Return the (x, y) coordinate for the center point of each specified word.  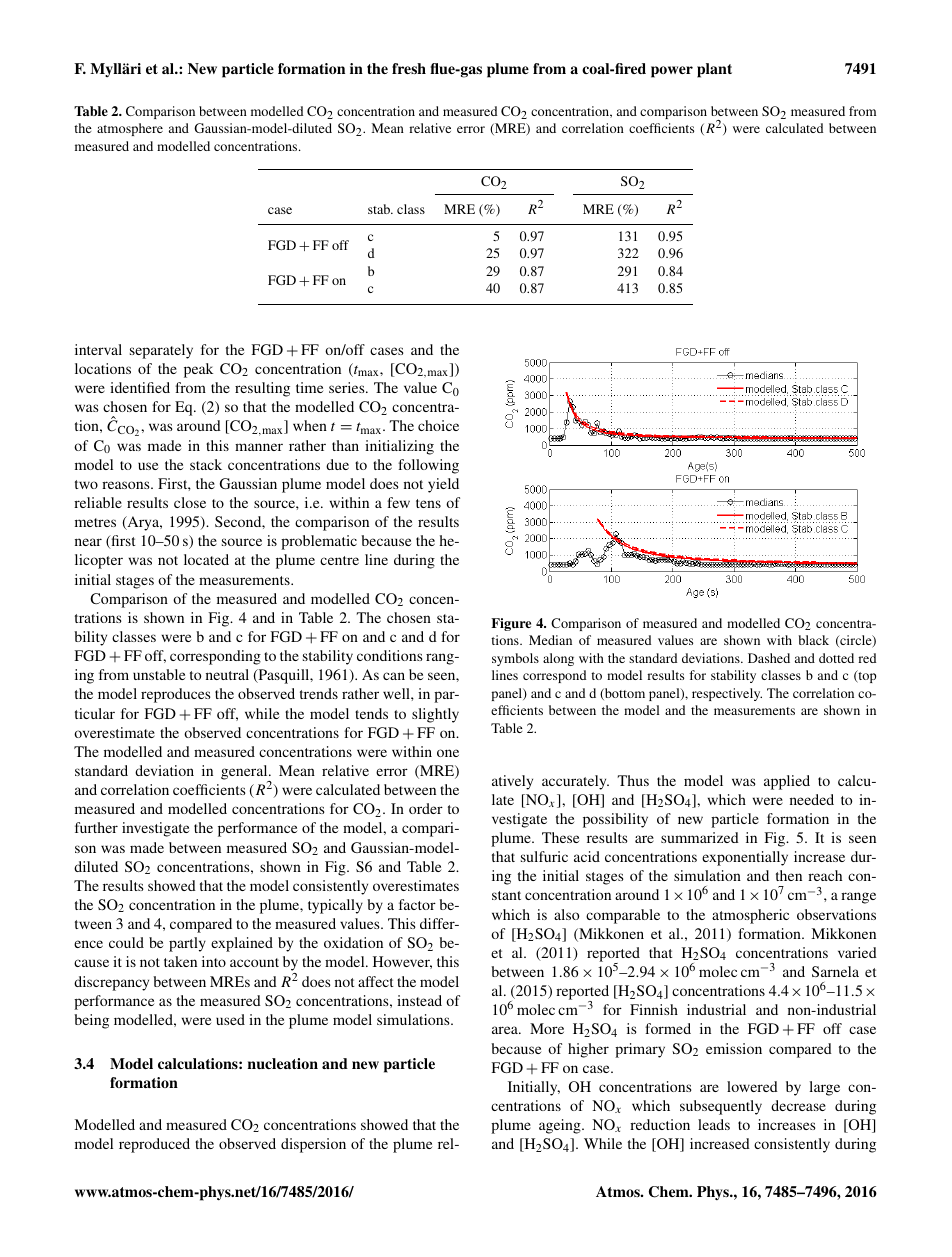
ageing (561, 1126)
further (96, 827)
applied (787, 782)
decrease (798, 1105)
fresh (409, 68)
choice (438, 425)
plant (714, 70)
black (813, 640)
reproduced (154, 1145)
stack (206, 464)
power (672, 72)
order (426, 808)
